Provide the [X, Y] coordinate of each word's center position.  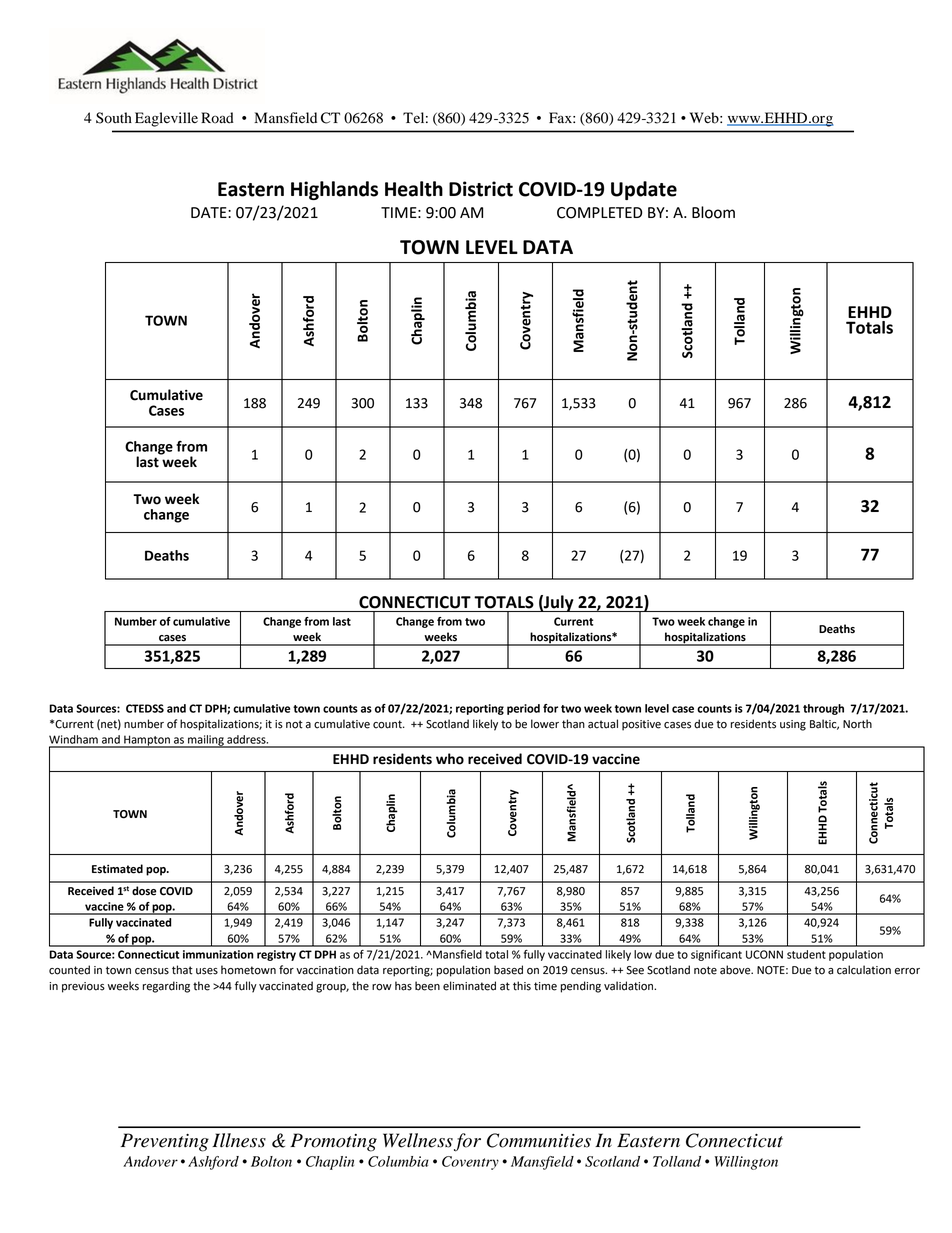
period [523, 709]
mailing [206, 741]
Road [217, 118]
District [481, 189]
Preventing [165, 1142]
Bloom [713, 212]
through [823, 709]
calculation [864, 970]
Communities [539, 1140]
